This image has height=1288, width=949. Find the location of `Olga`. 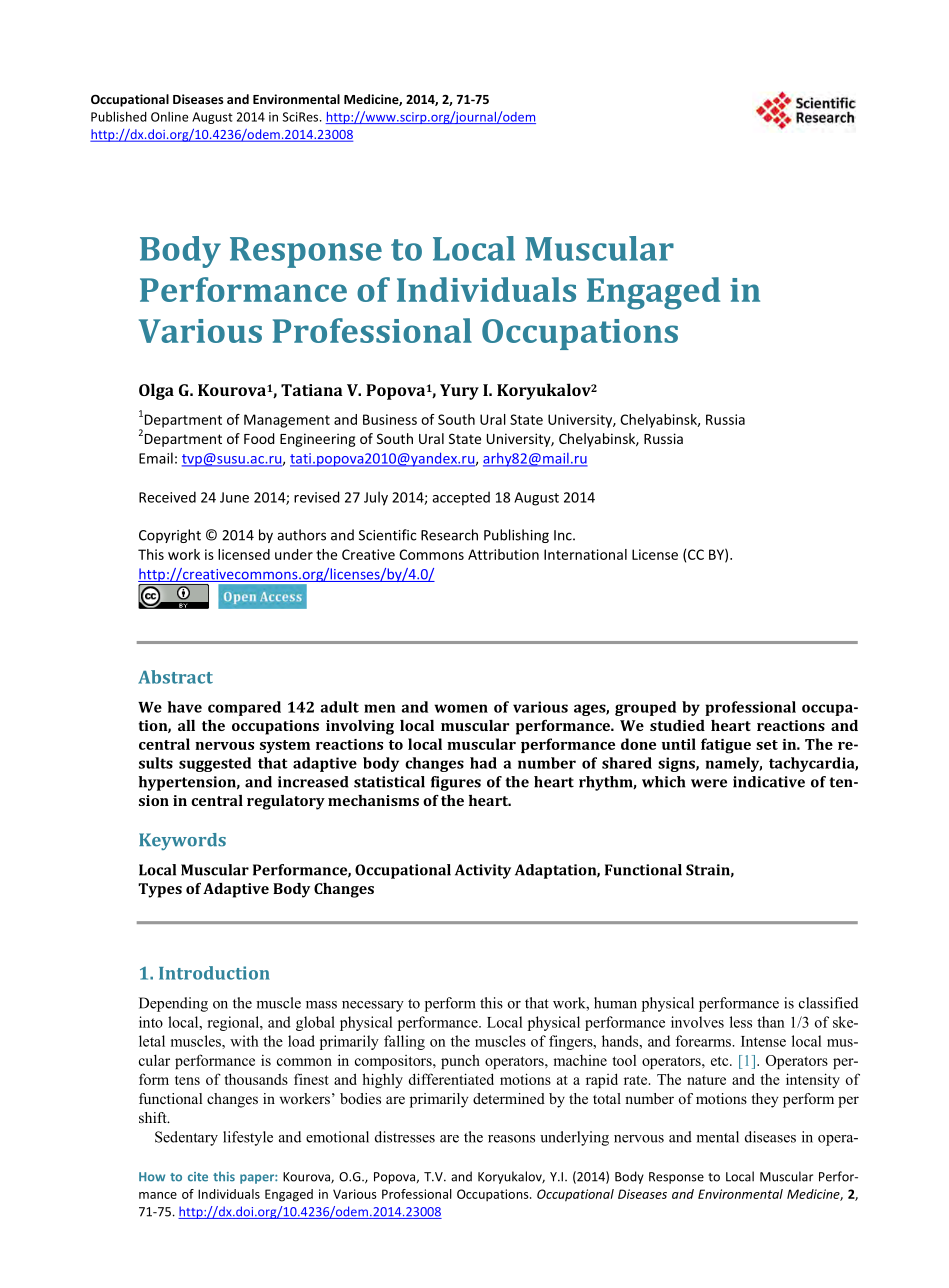

Olga is located at coordinates (156, 391).
